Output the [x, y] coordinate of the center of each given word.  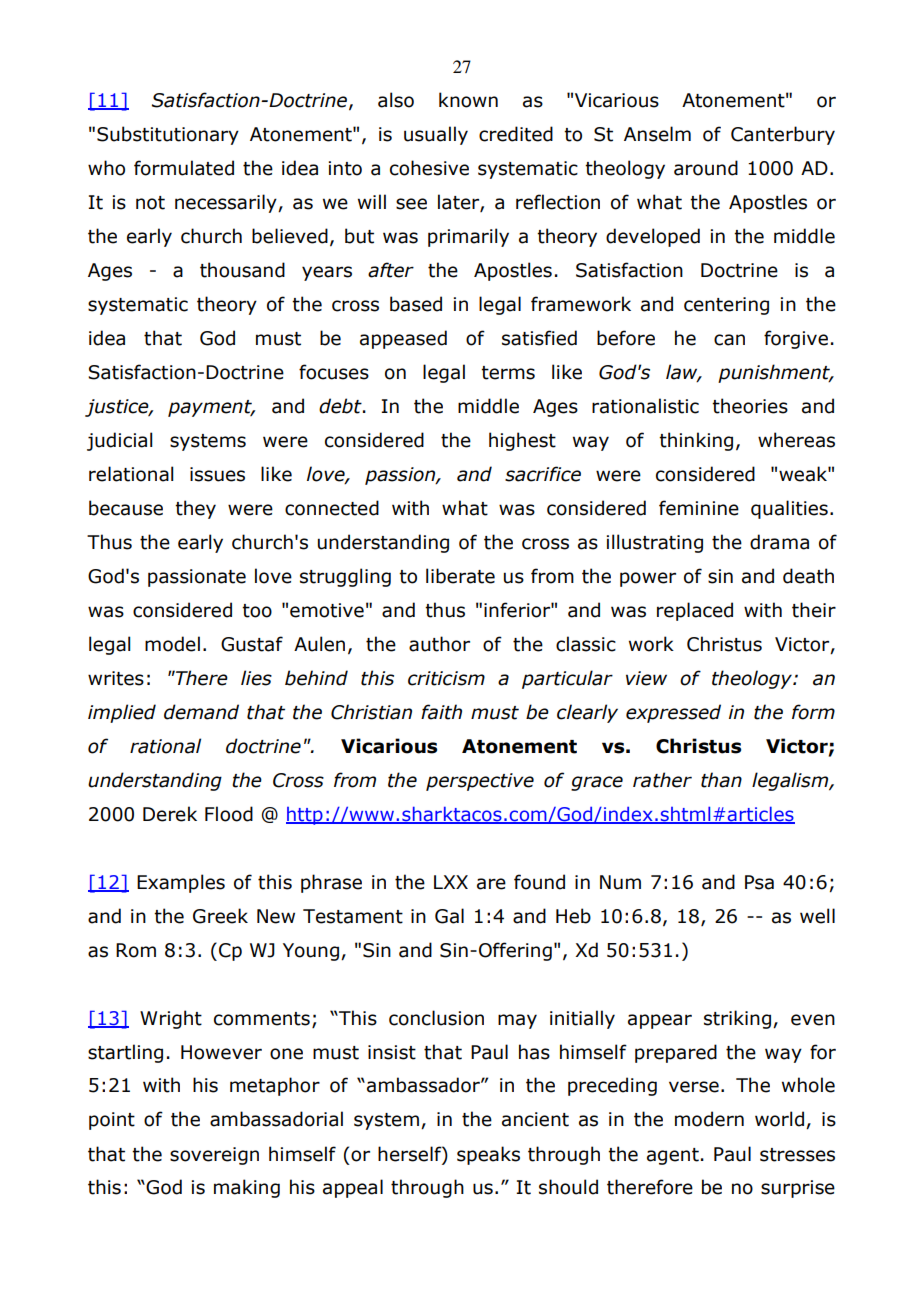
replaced [695, 611]
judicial [119, 441]
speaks [488, 1155]
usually [436, 135]
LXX [451, 882]
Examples [181, 883]
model [172, 644]
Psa [759, 882]
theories [750, 406]
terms [508, 373]
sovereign [214, 1156]
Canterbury [783, 135]
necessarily [227, 203]
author [439, 644]
